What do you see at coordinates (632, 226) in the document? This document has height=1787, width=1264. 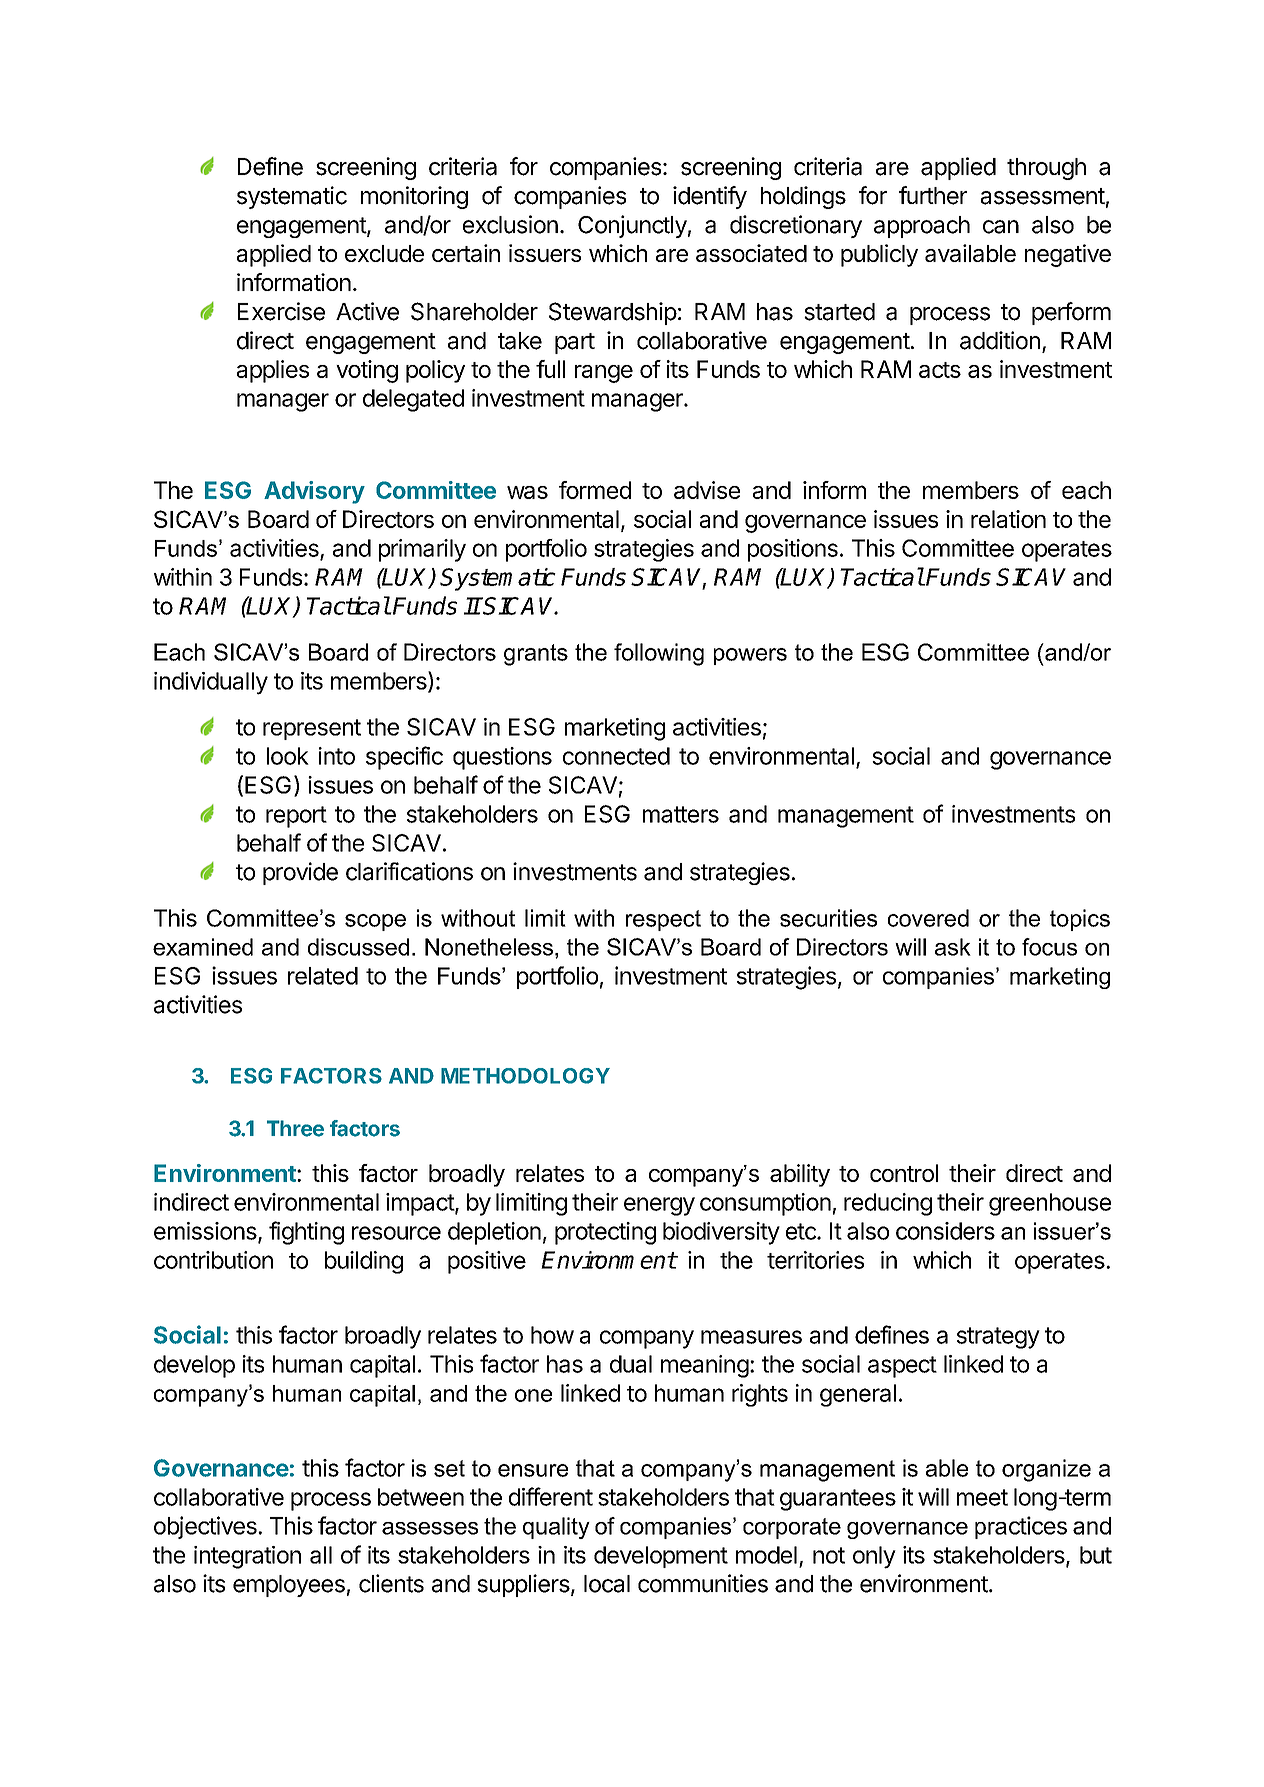 I see `Conjunctly` at bounding box center [632, 226].
